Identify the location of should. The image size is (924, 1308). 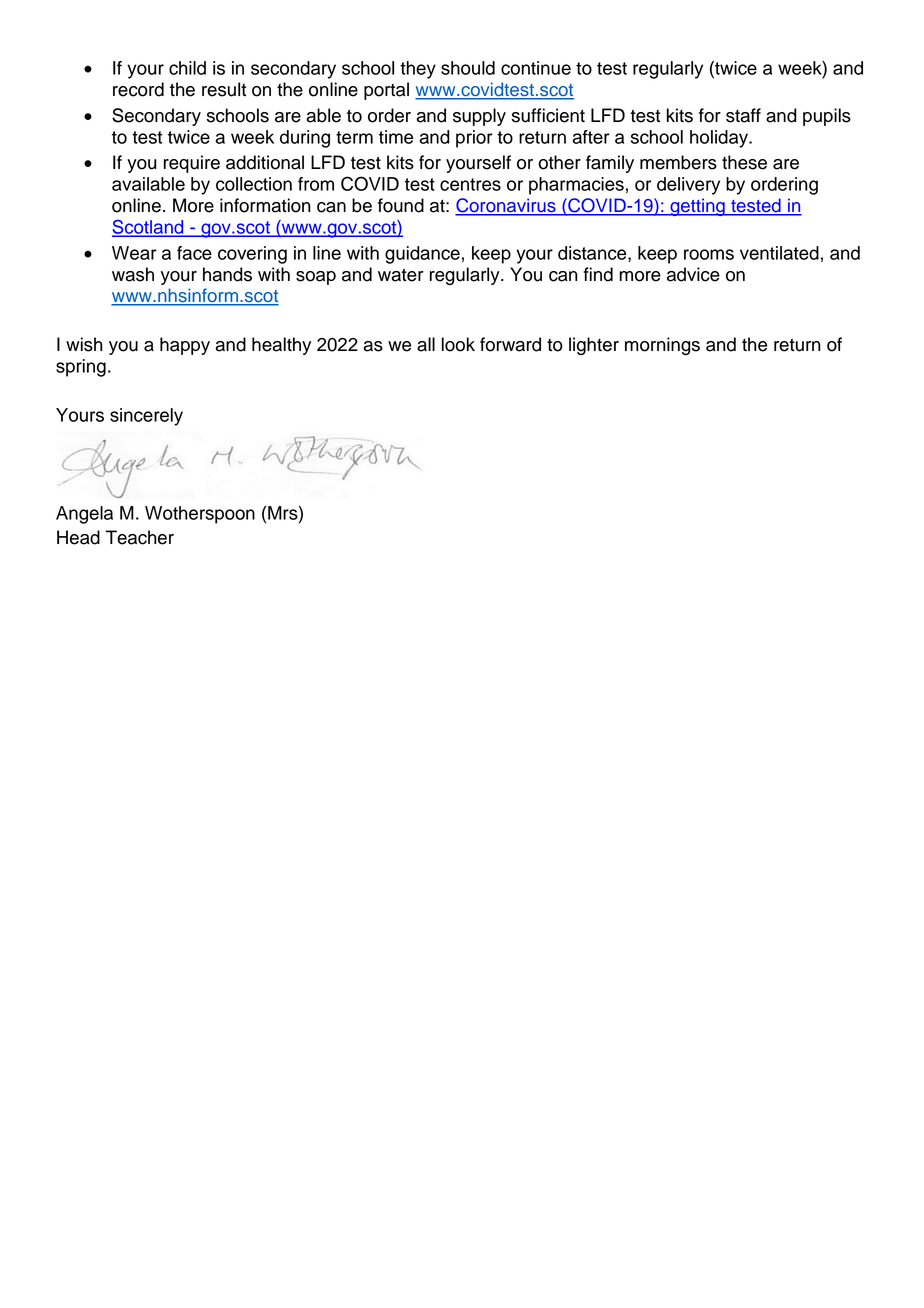
(468, 68).
